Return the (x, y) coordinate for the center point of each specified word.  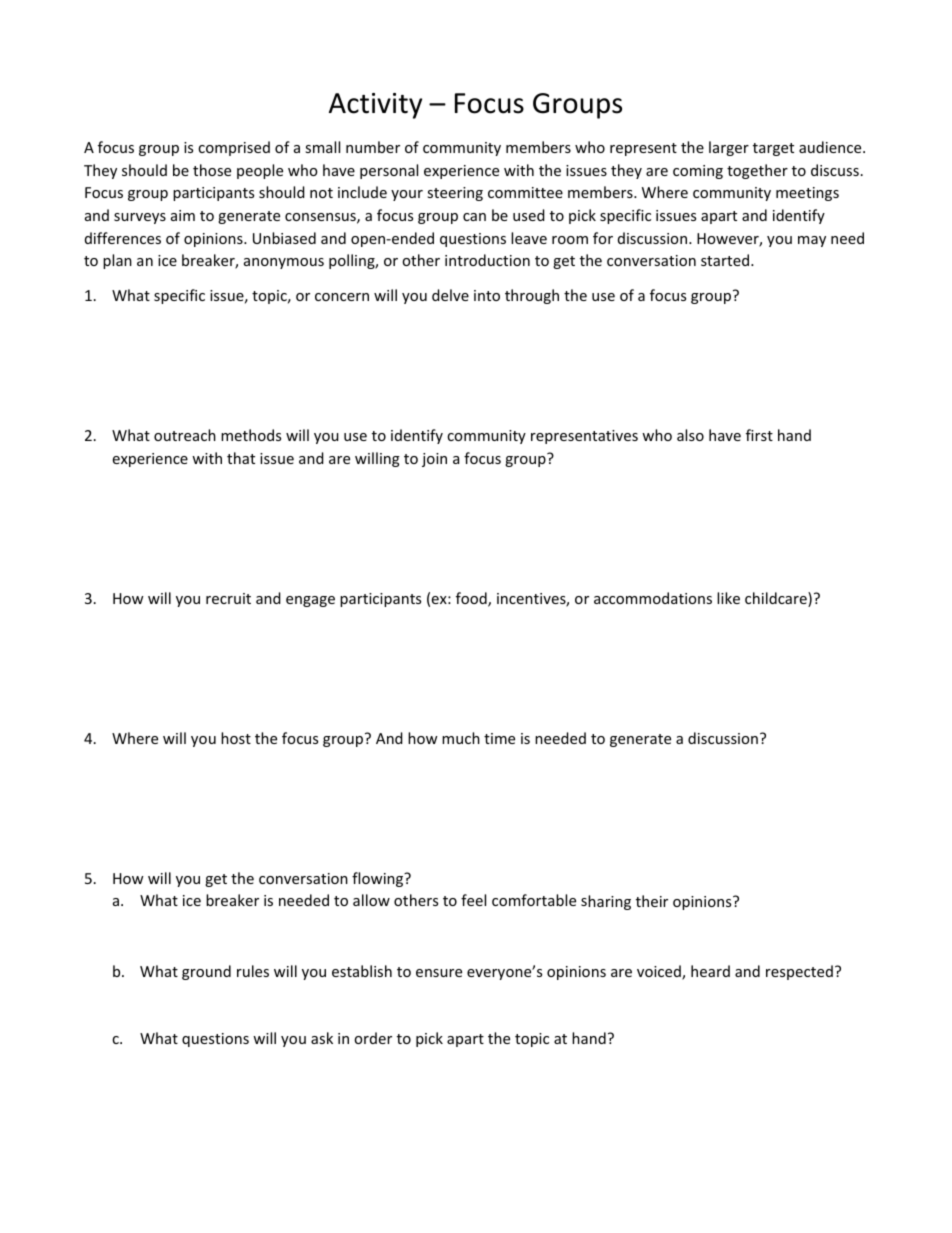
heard (710, 971)
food (472, 599)
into (487, 295)
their (652, 901)
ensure (439, 973)
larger (729, 148)
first (759, 435)
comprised (234, 148)
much (461, 738)
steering (455, 194)
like (728, 598)
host (236, 738)
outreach (185, 435)
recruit (228, 598)
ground (206, 972)
